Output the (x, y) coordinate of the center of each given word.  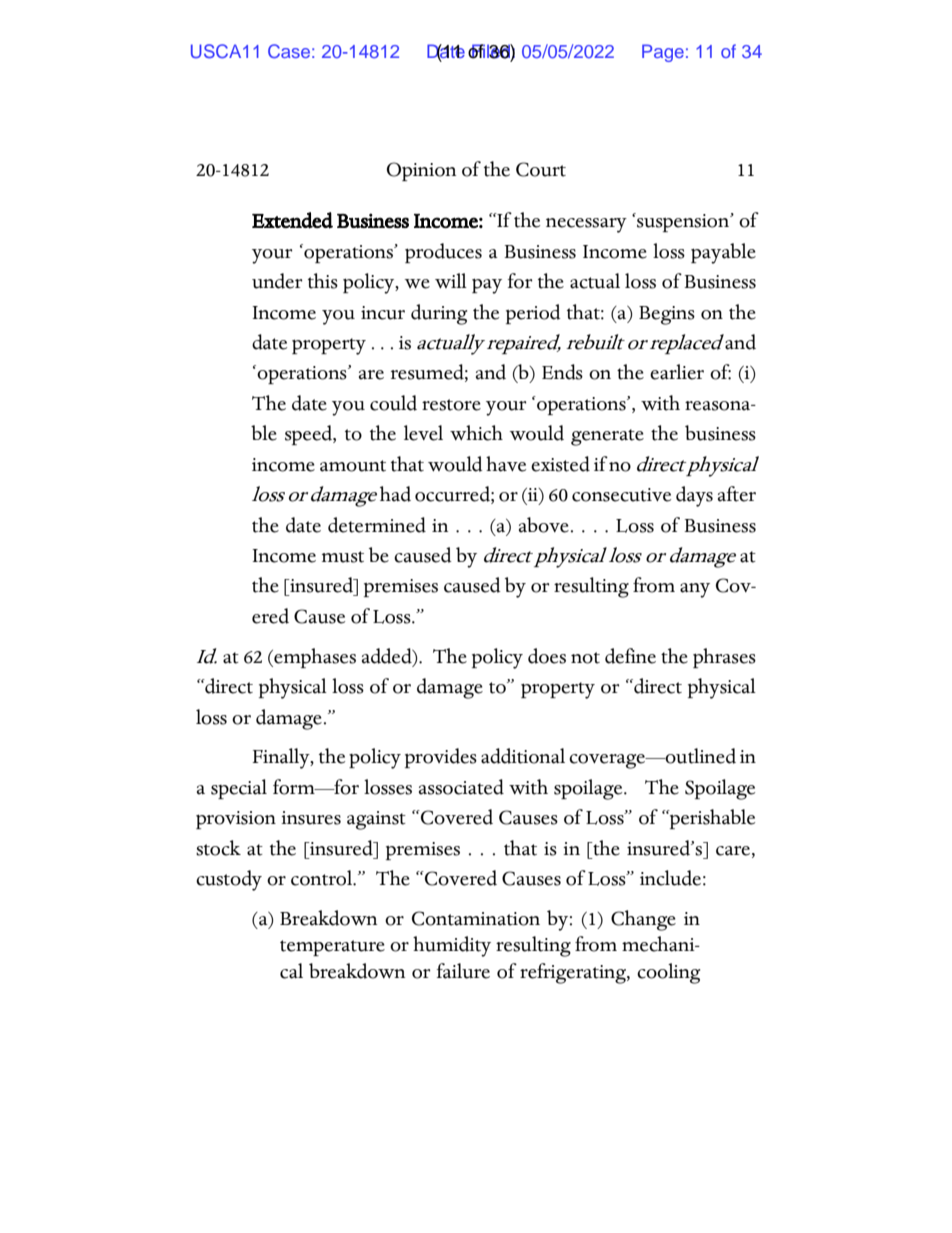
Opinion (421, 171)
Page (663, 53)
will (451, 281)
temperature (332, 948)
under (277, 281)
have (506, 464)
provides (441, 758)
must (343, 557)
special (239, 789)
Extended (292, 220)
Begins (667, 315)
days (694, 496)
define (630, 656)
